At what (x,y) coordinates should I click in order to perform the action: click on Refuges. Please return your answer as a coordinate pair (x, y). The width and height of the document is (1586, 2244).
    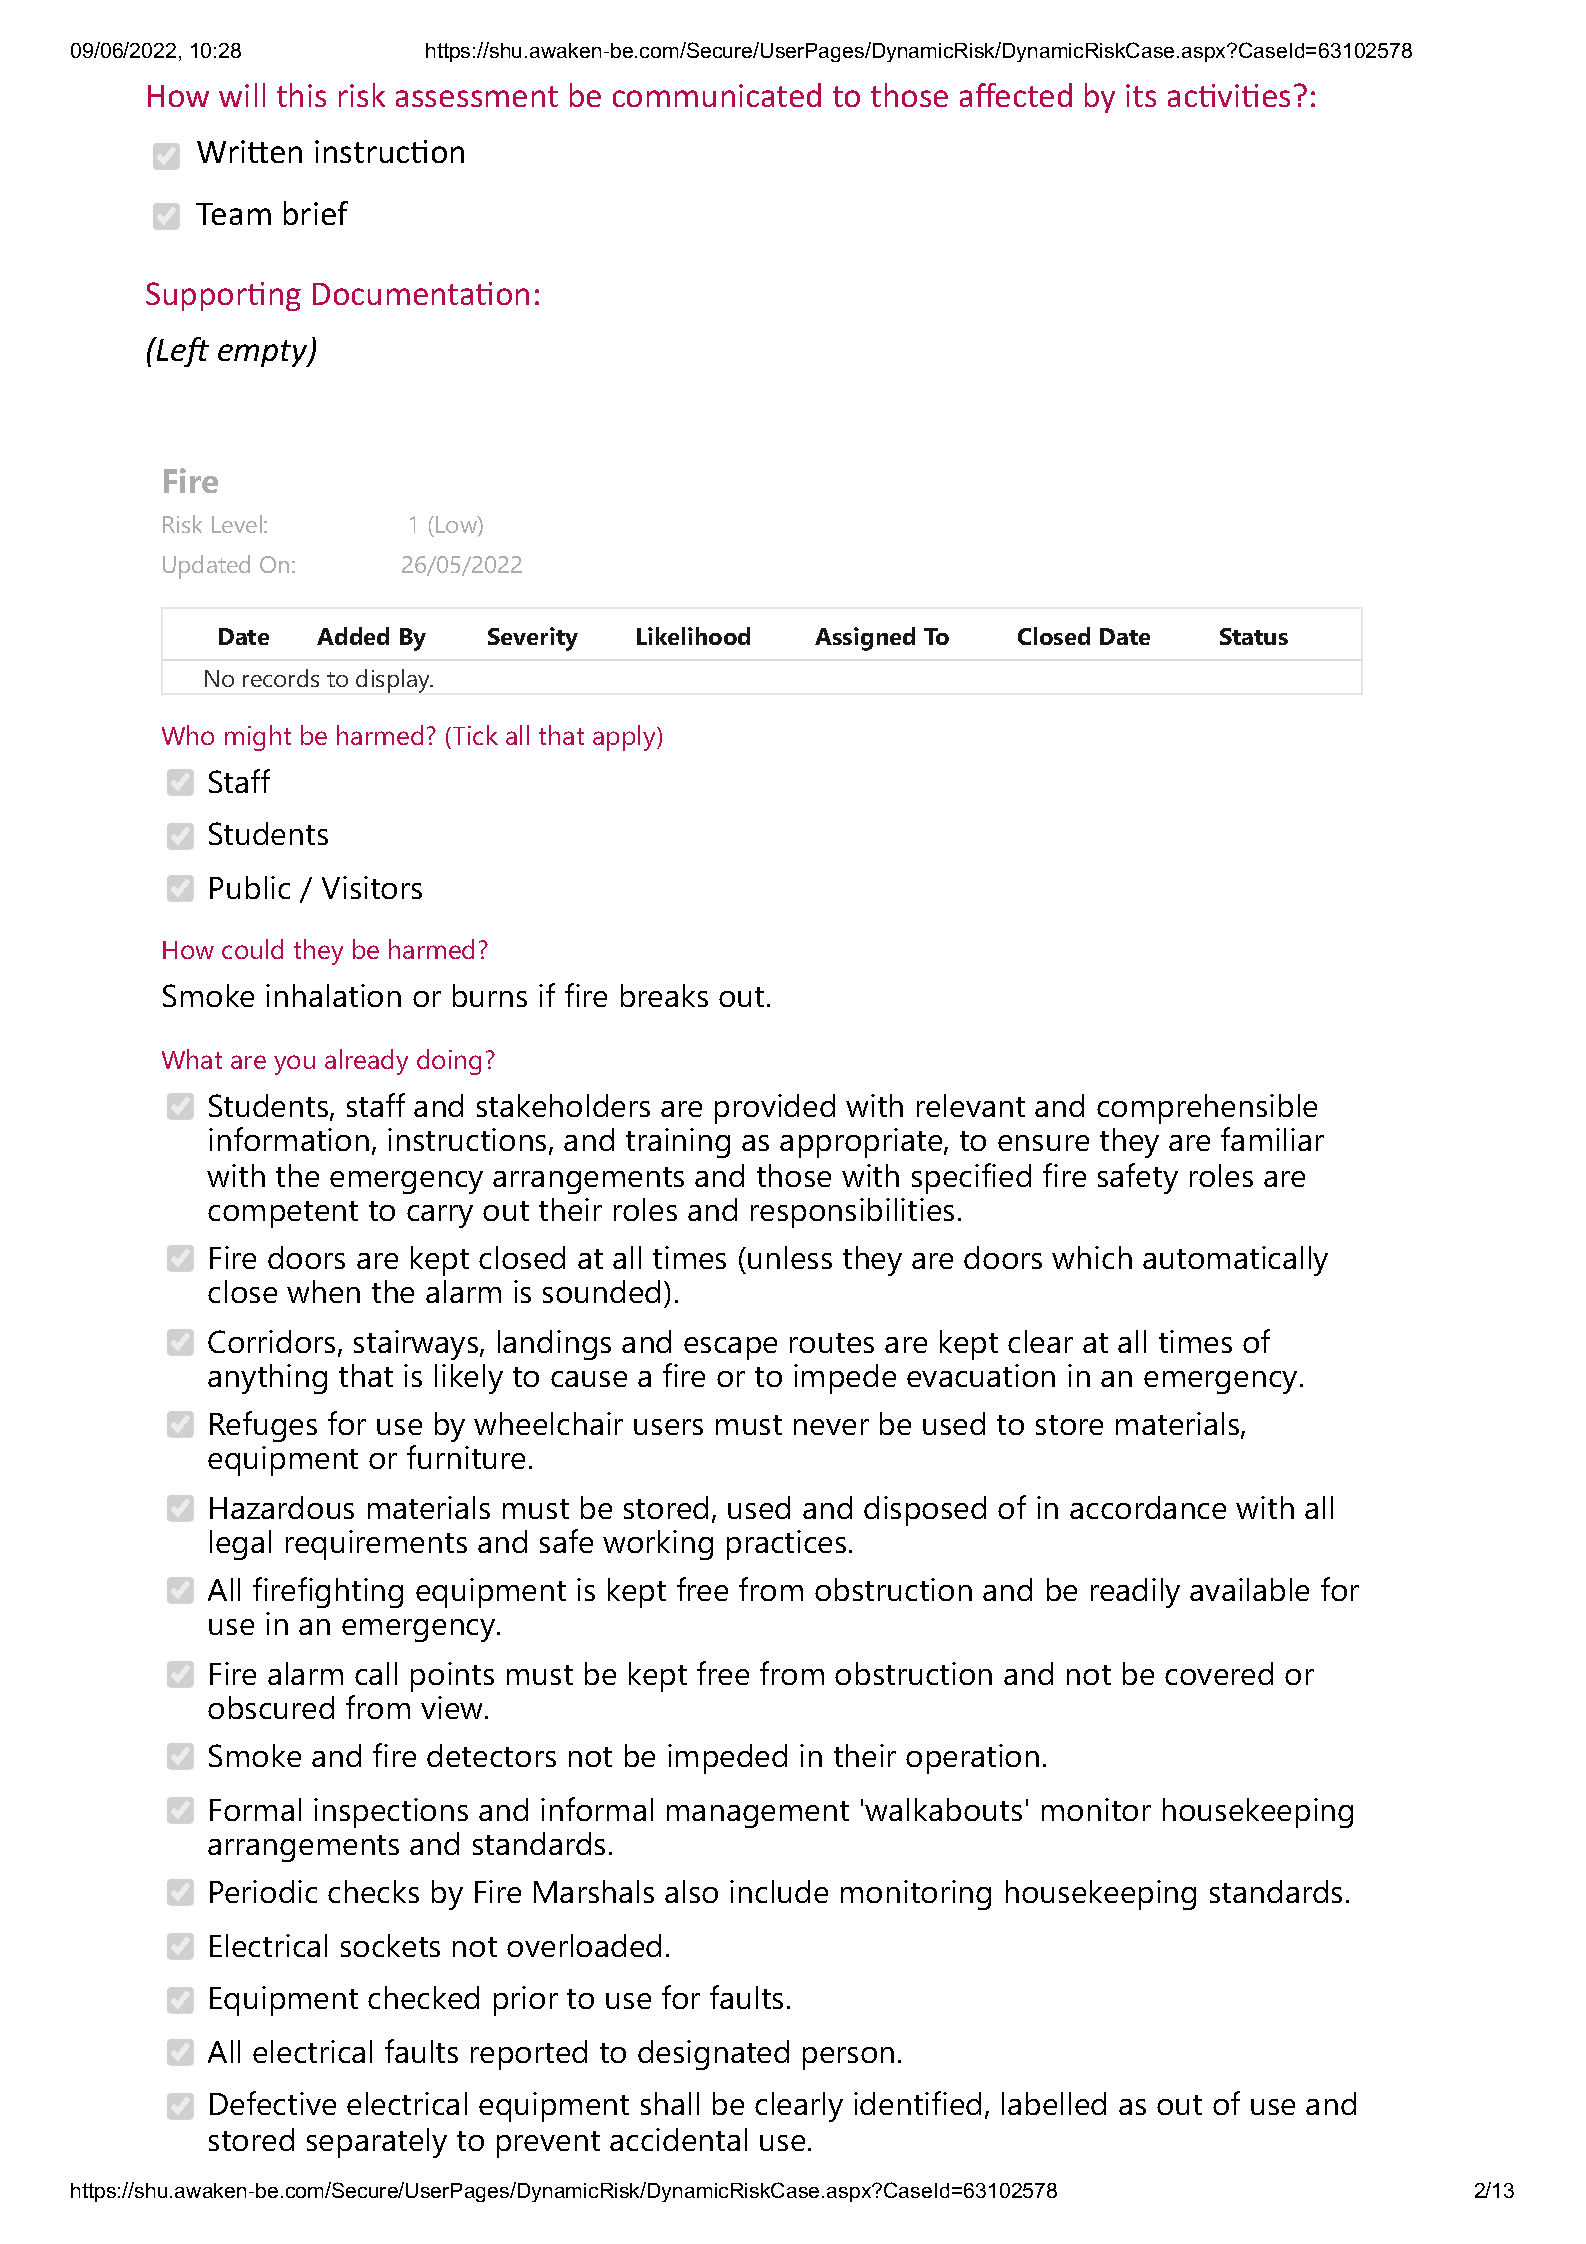
    Looking at the image, I should click on (263, 1426).
